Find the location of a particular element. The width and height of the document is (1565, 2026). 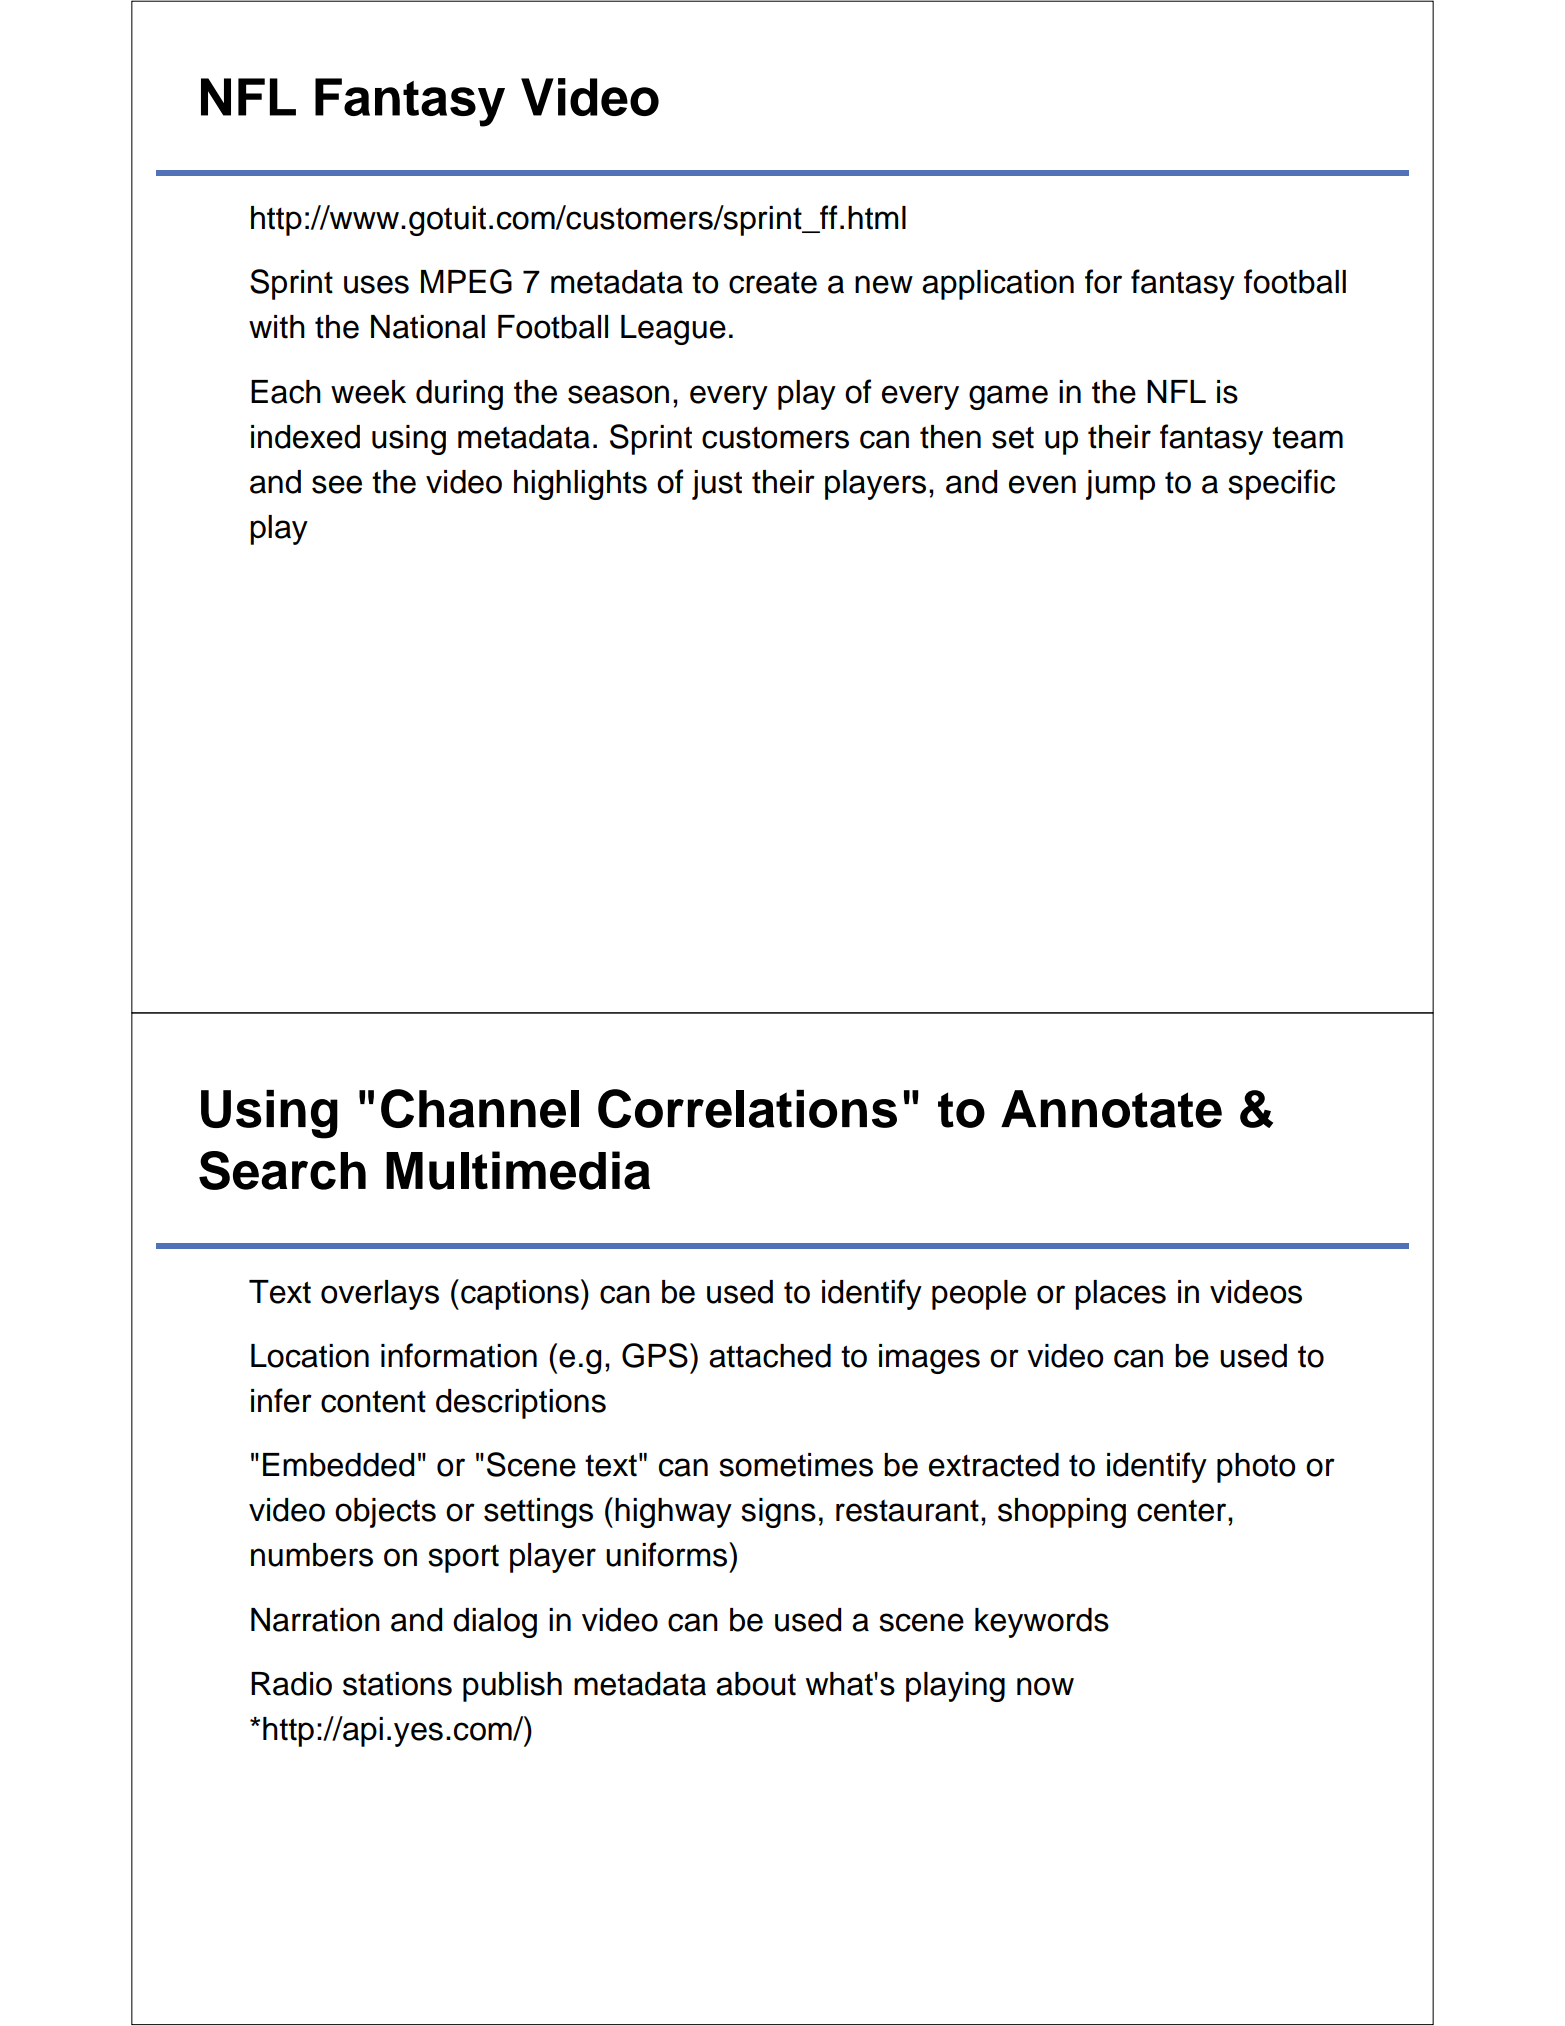

Channel is located at coordinates (480, 1108).
